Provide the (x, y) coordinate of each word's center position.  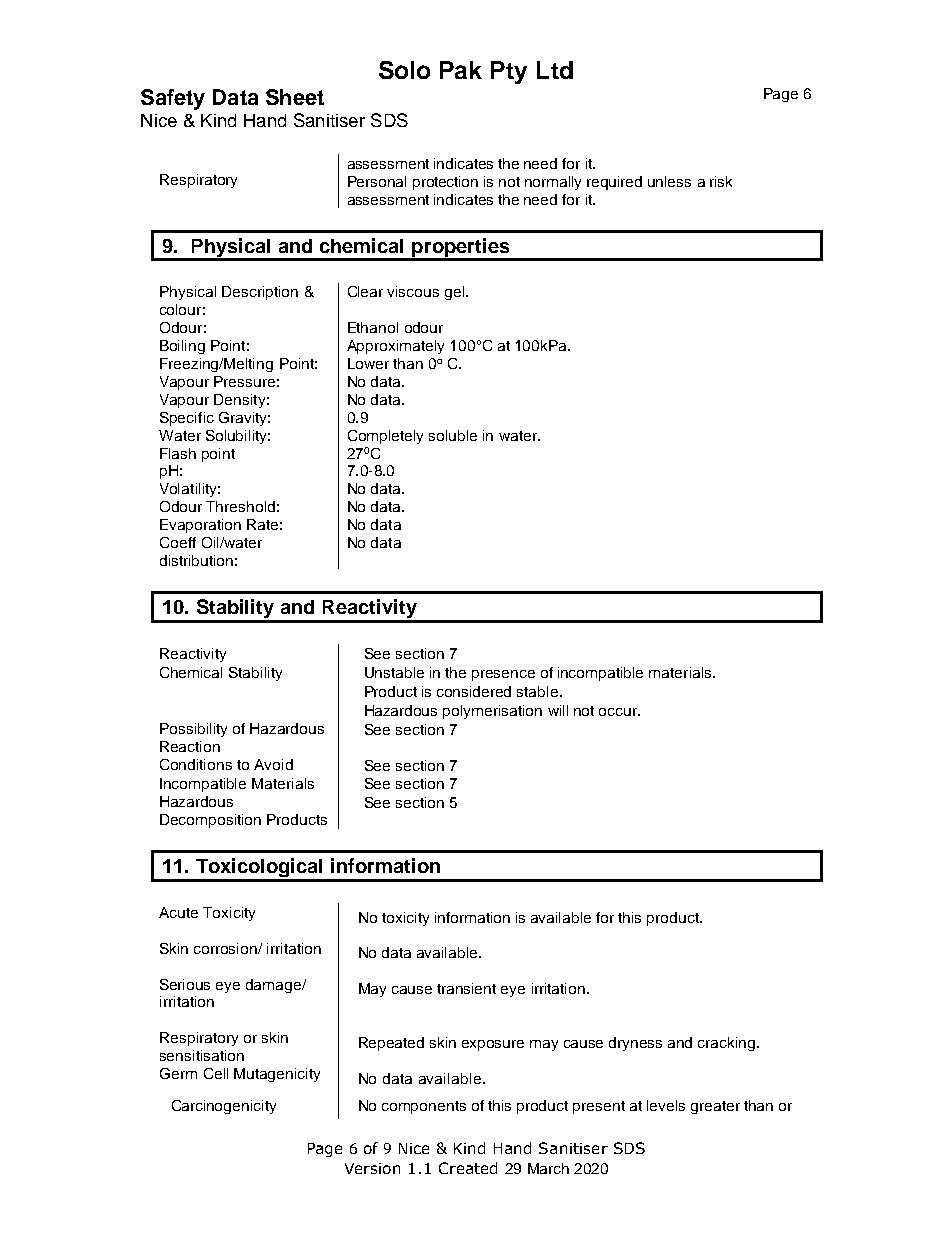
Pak (461, 70)
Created (468, 1168)
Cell (216, 1073)
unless (669, 181)
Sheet (295, 97)
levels (666, 1105)
